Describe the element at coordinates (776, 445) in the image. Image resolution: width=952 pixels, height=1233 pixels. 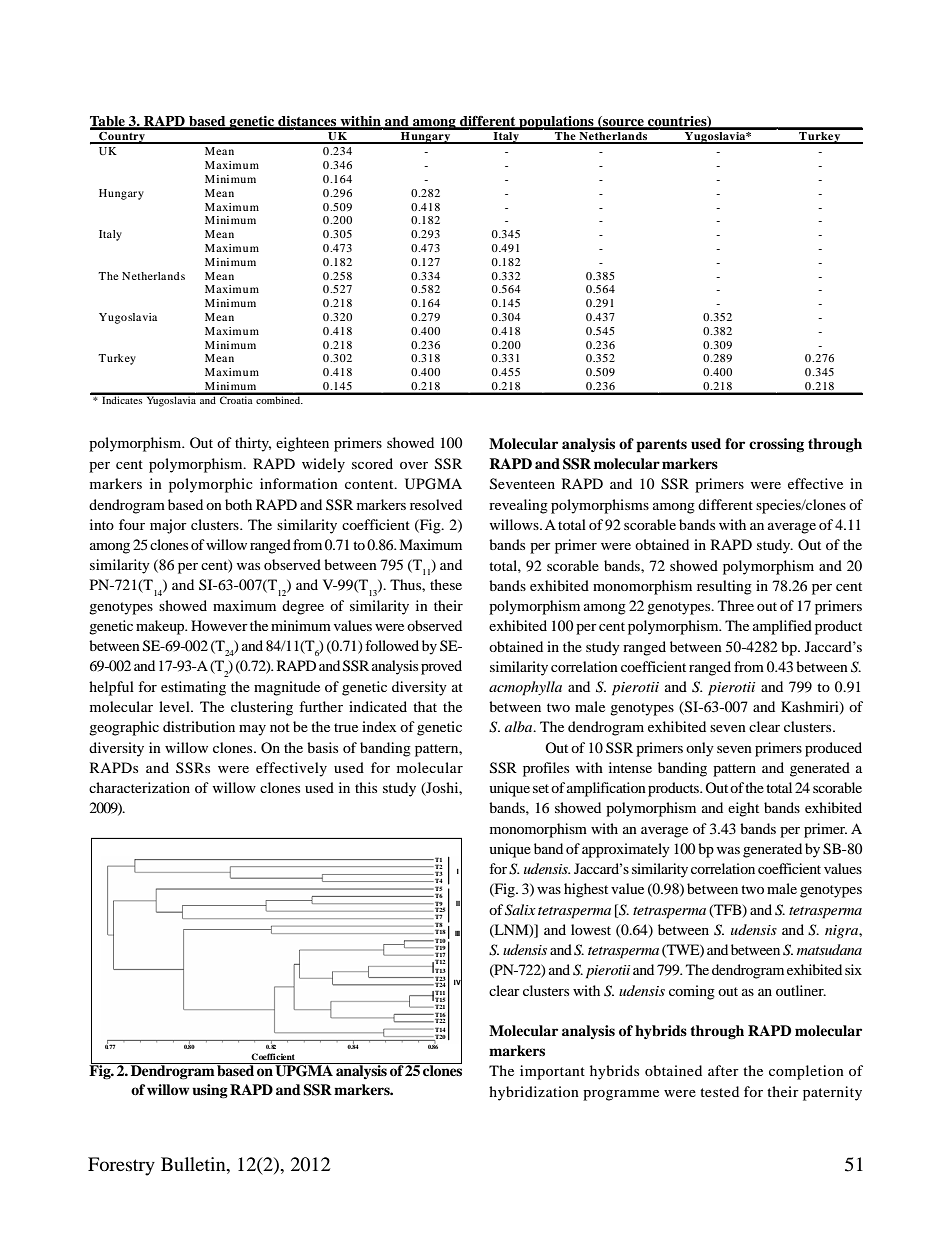
I see `crossing` at that location.
